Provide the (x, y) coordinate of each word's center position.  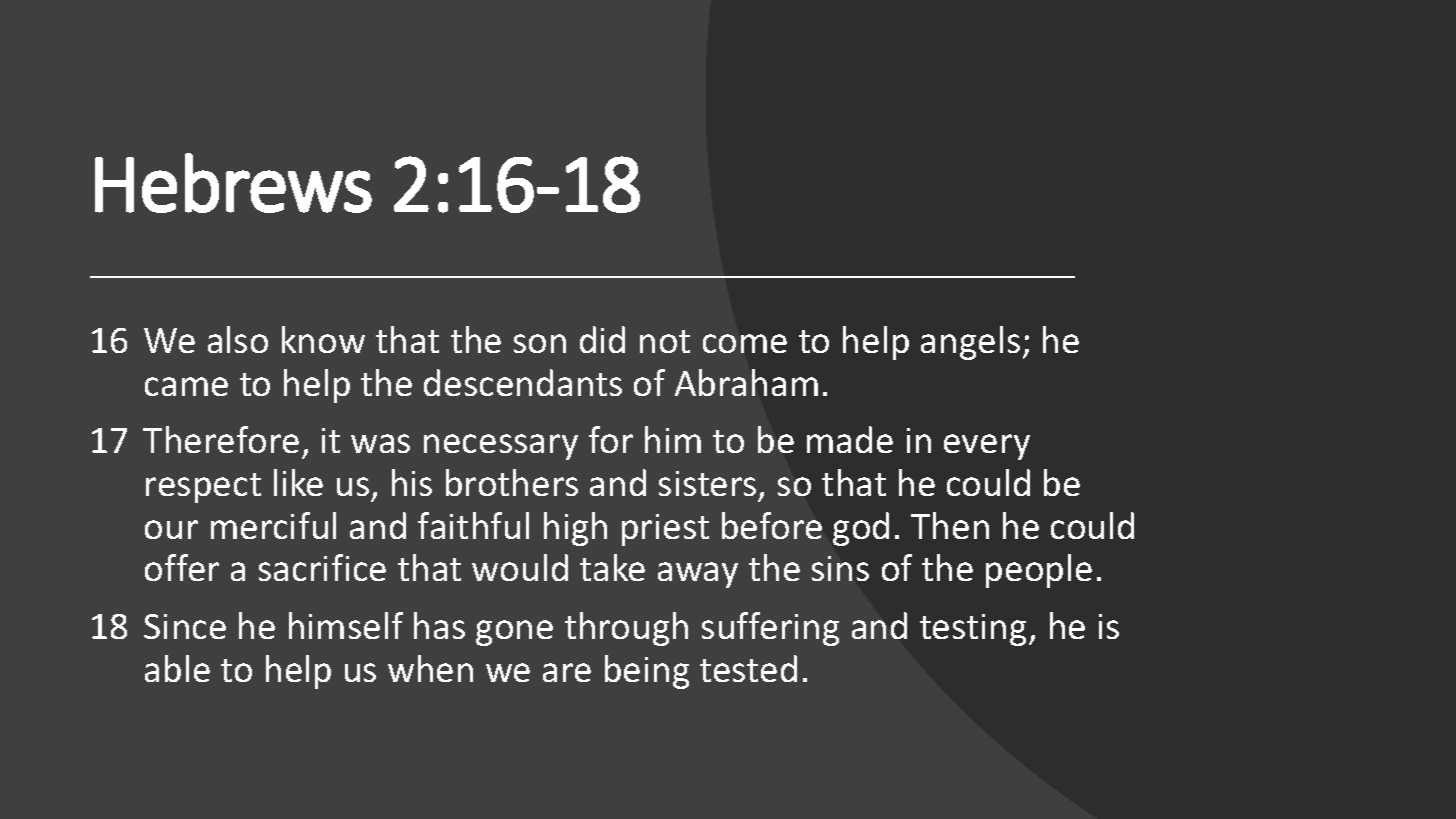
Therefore (221, 439)
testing (973, 630)
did (602, 339)
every (987, 447)
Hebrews (233, 183)
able (177, 668)
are (567, 672)
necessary (501, 447)
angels (970, 343)
